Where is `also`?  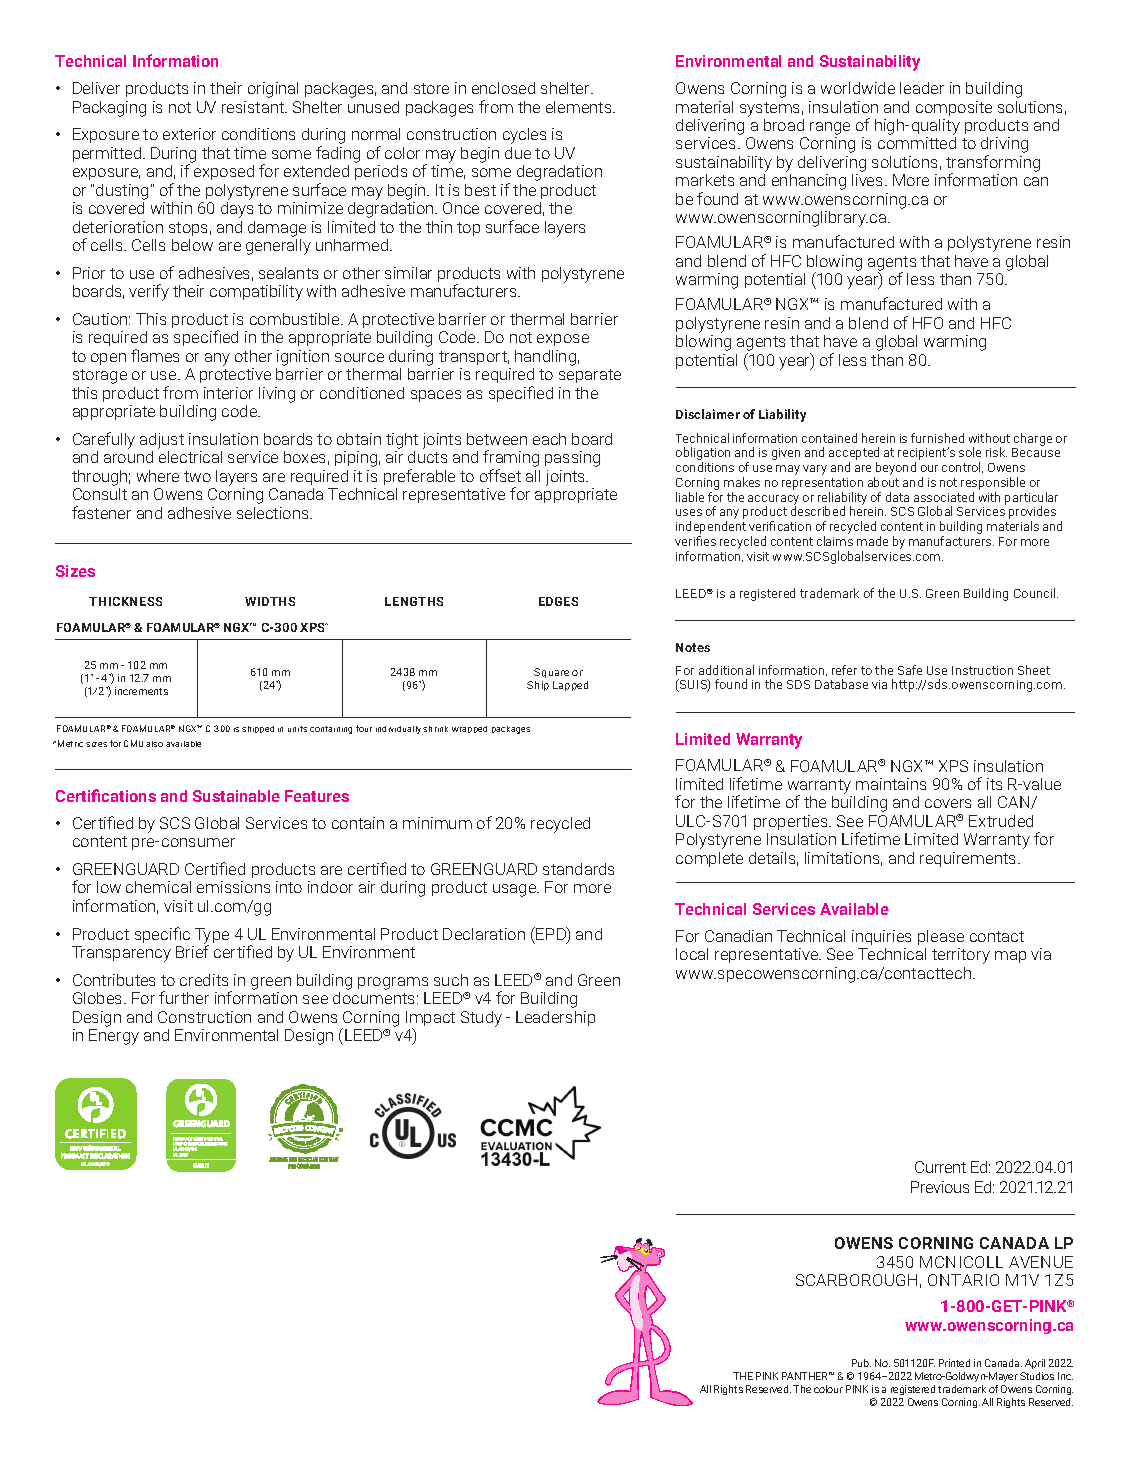
also is located at coordinates (154, 744).
